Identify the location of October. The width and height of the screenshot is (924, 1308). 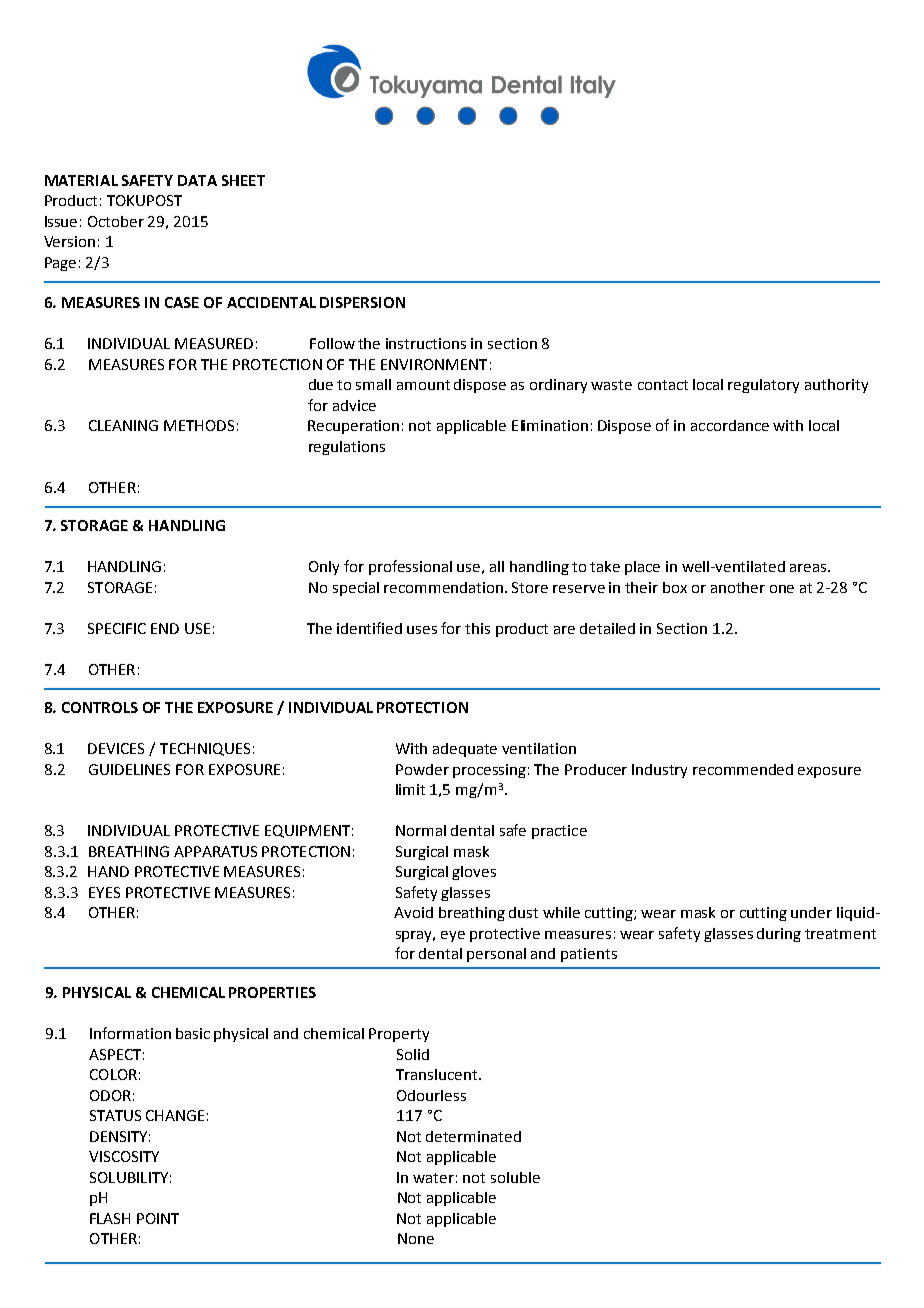
(116, 221).
